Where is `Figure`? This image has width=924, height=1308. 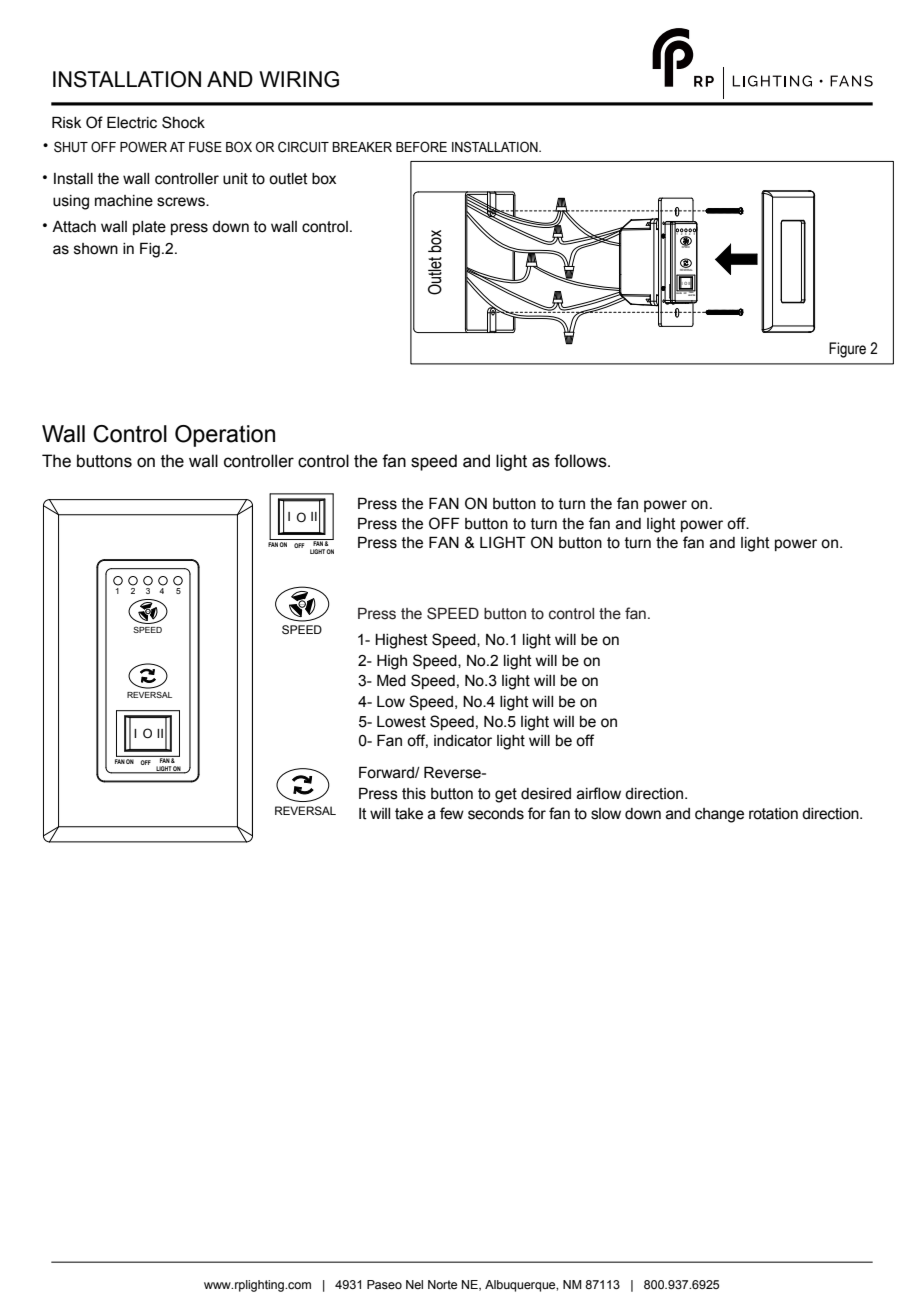
Figure is located at coordinates (847, 350).
